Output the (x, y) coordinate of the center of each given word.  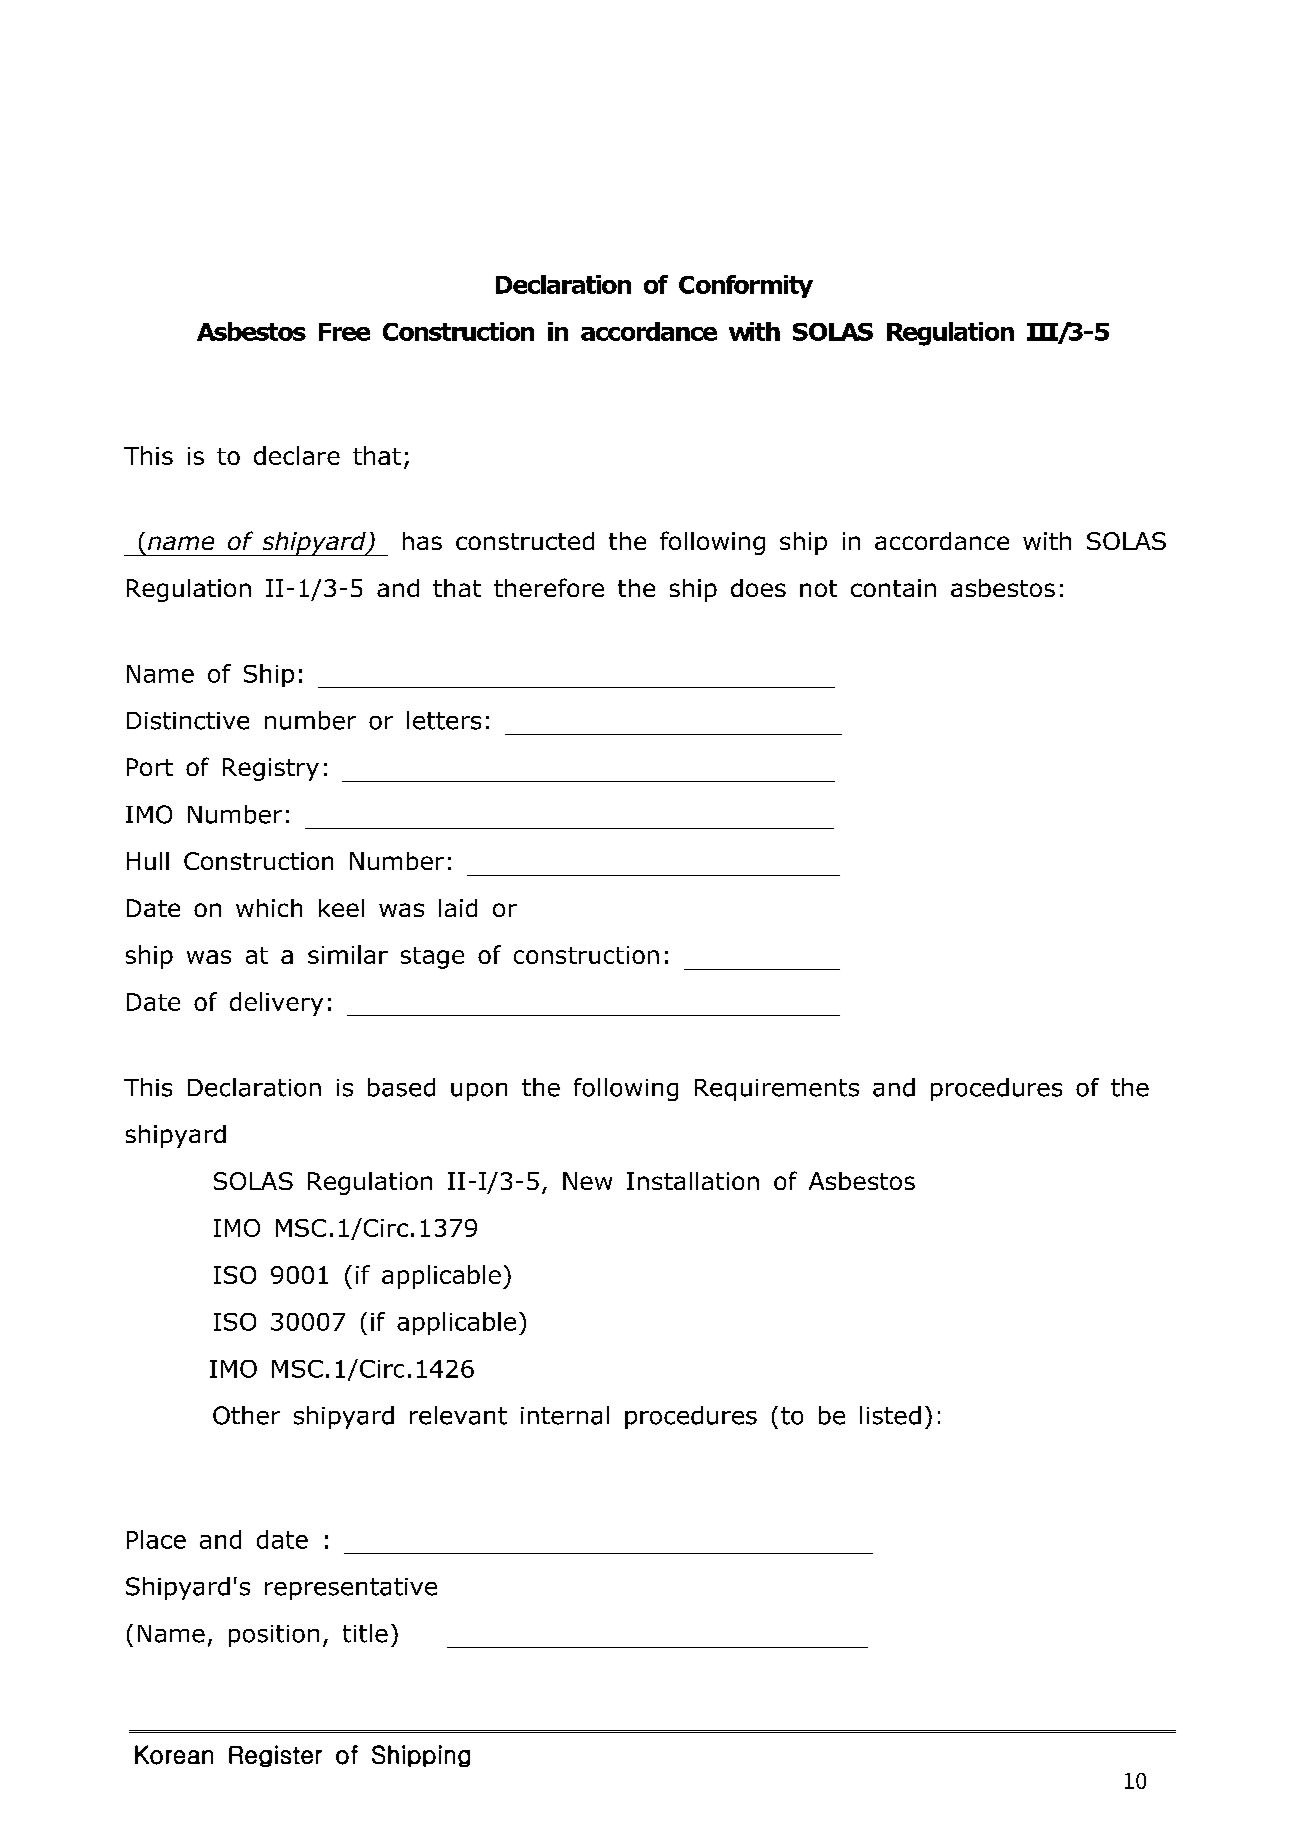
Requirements (777, 1090)
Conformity (746, 286)
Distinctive (188, 721)
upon (479, 1092)
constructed (525, 541)
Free (344, 332)
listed (890, 1415)
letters (444, 720)
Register (275, 1756)
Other (246, 1415)
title (365, 1633)
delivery (276, 1004)
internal (565, 1415)
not (818, 588)
